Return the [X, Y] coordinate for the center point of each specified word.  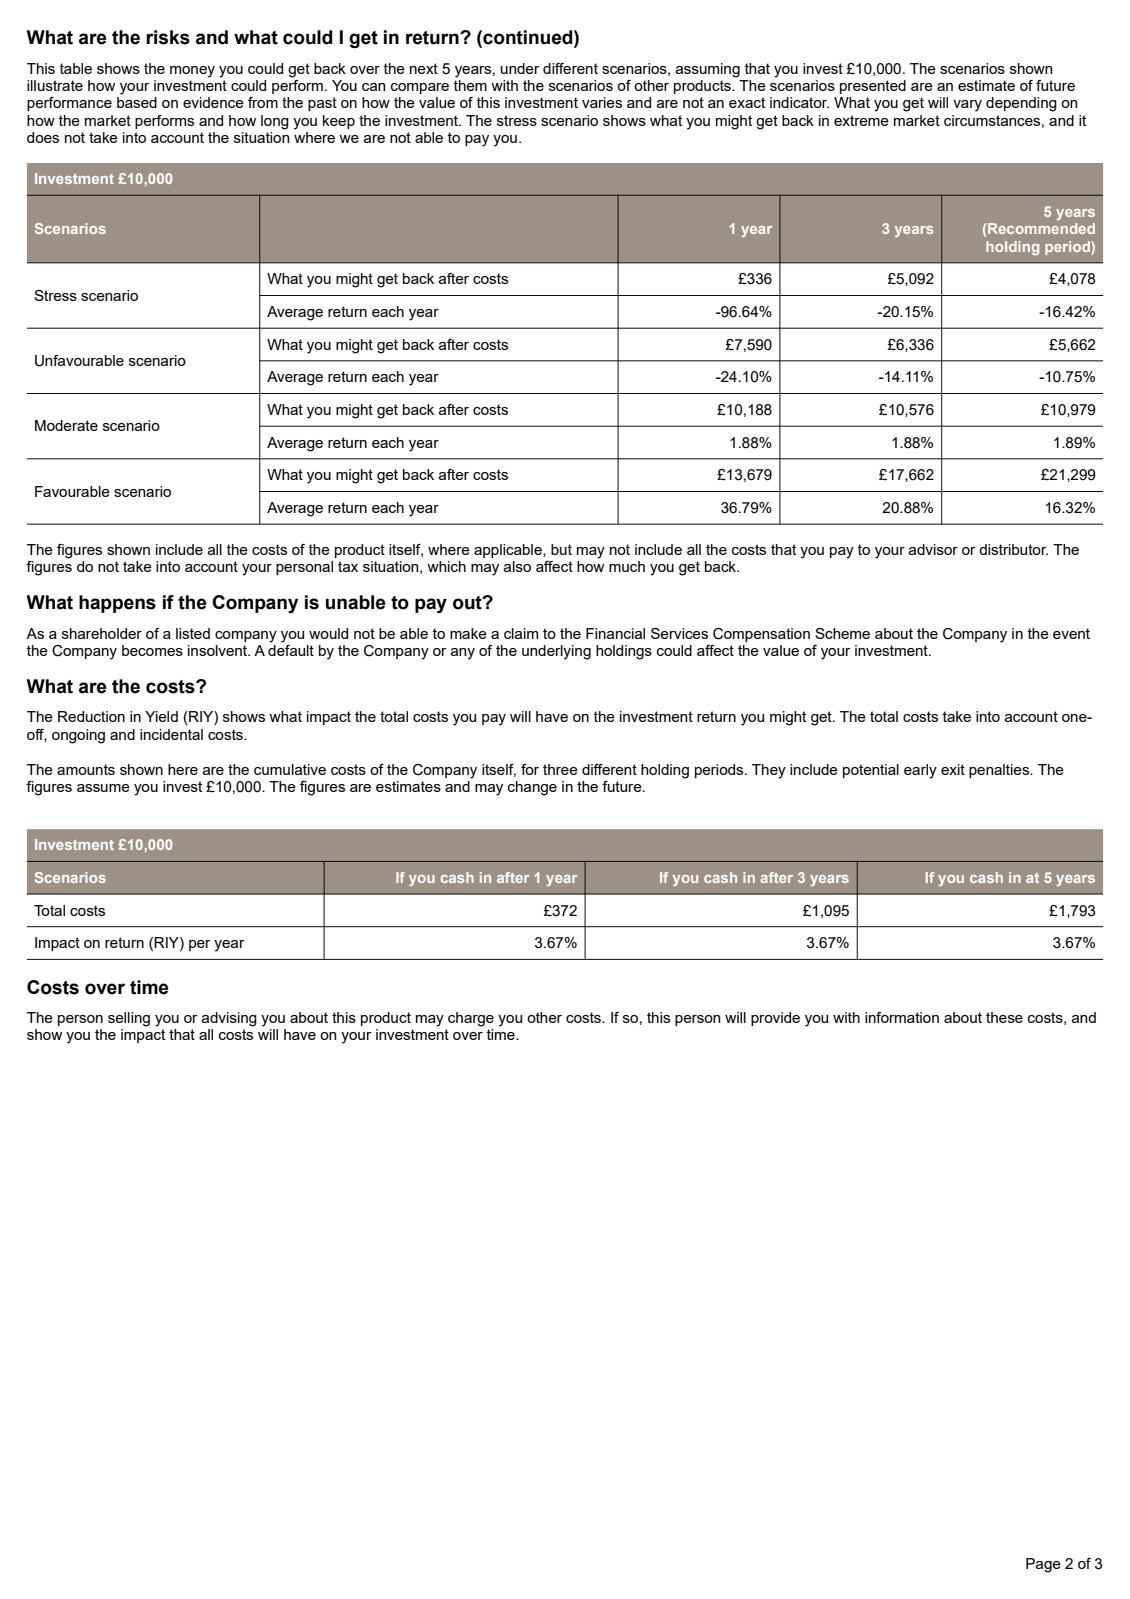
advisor [933, 549]
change [532, 788]
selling [129, 1019]
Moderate [66, 425]
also [517, 566]
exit [953, 769]
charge [471, 1019]
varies [602, 102]
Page [1043, 1565]
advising [229, 1019]
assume [103, 788]
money [192, 72]
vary [967, 106]
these [1004, 1017]
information [902, 1017]
